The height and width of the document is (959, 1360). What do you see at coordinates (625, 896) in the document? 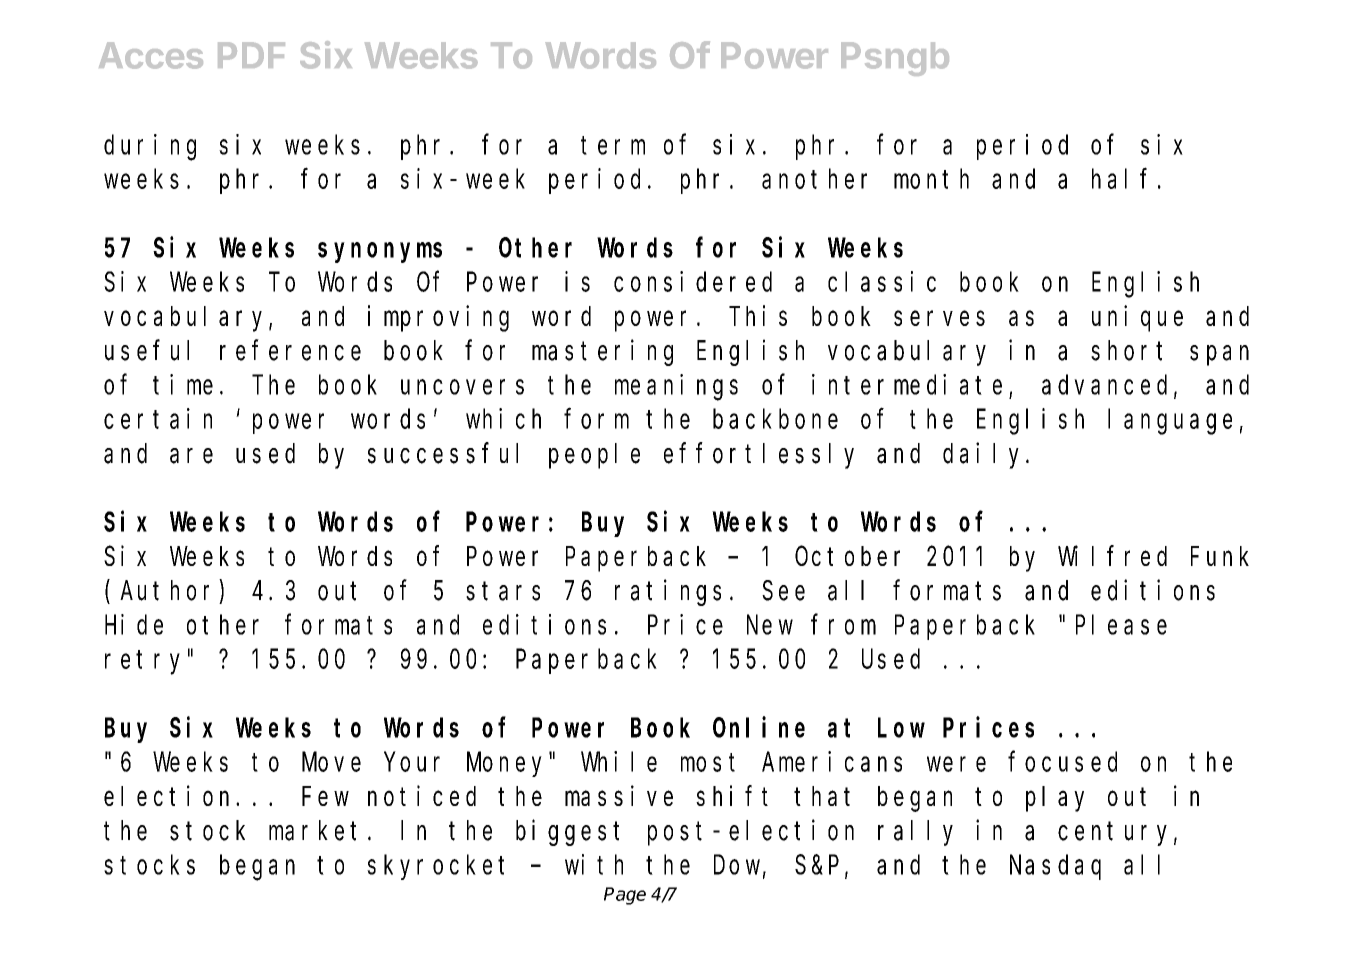
I see `Page` at bounding box center [625, 896].
